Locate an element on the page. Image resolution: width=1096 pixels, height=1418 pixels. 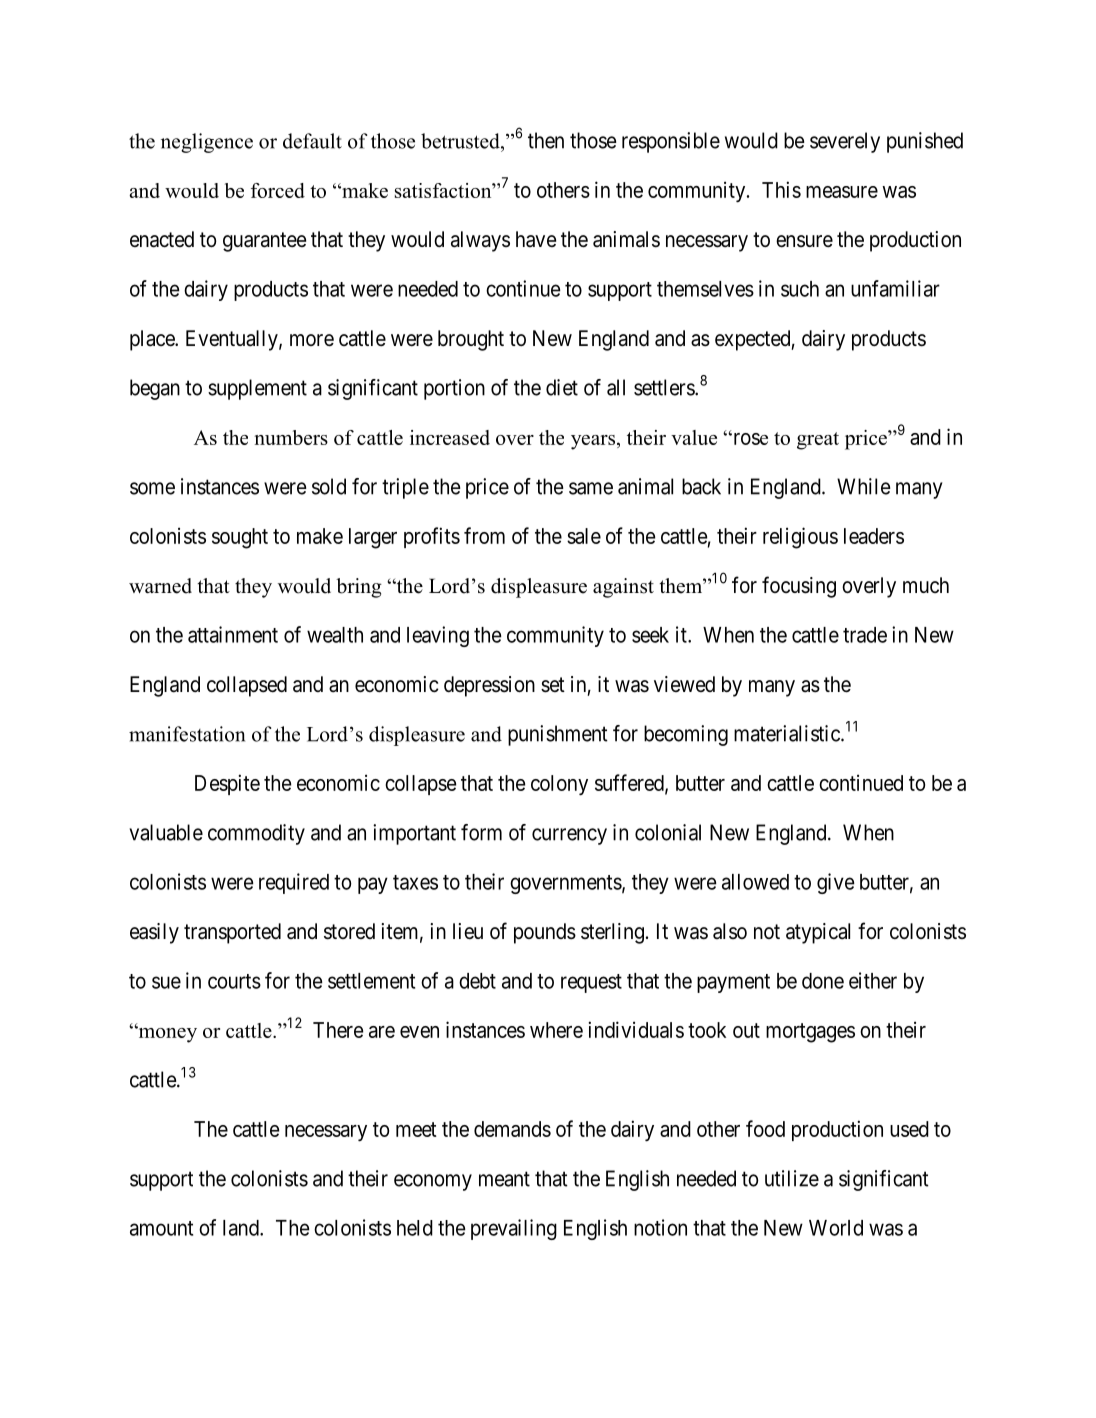
great is located at coordinates (818, 441).
